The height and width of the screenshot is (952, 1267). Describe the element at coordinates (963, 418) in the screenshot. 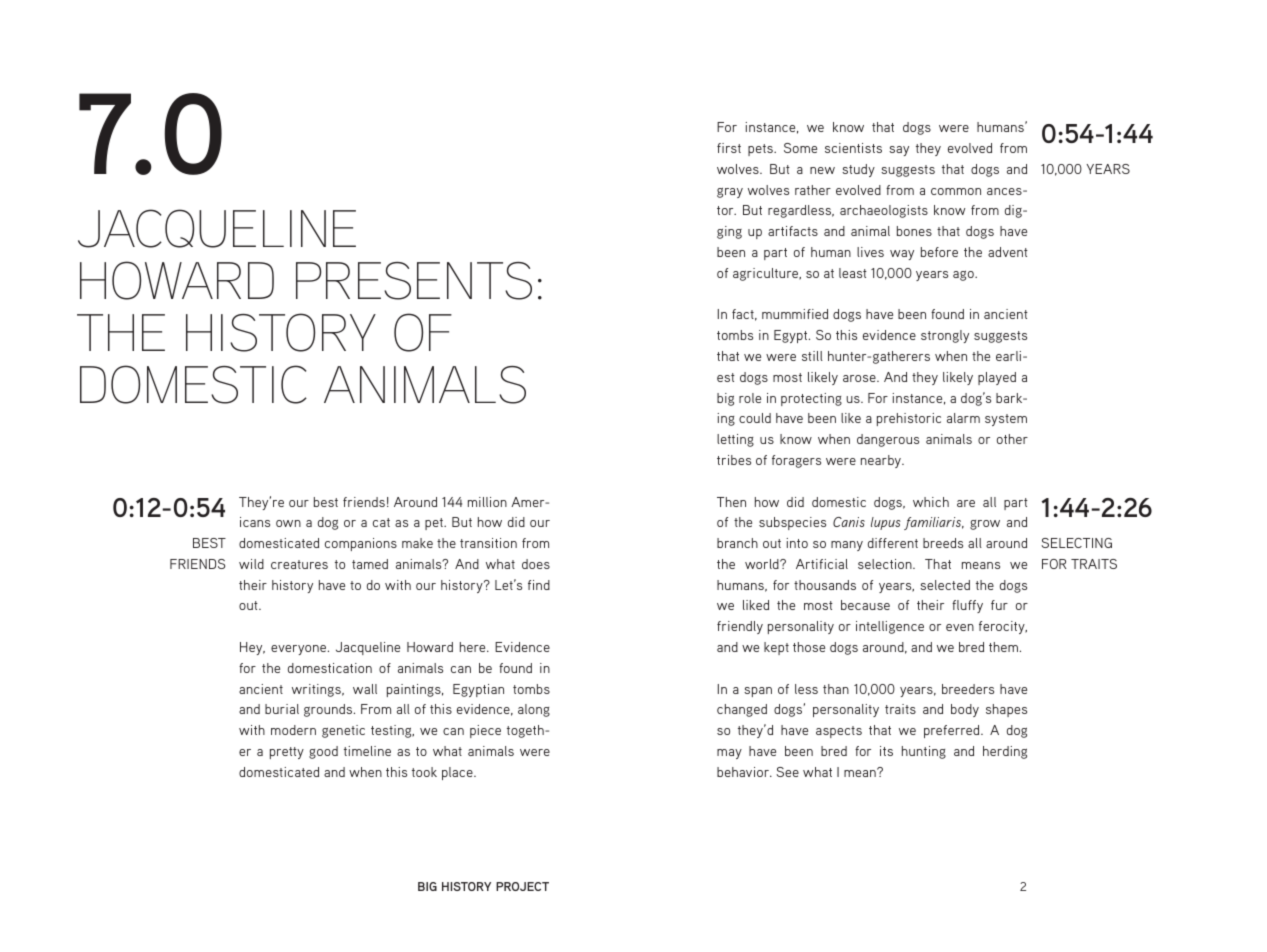

I see `alarm` at that location.
